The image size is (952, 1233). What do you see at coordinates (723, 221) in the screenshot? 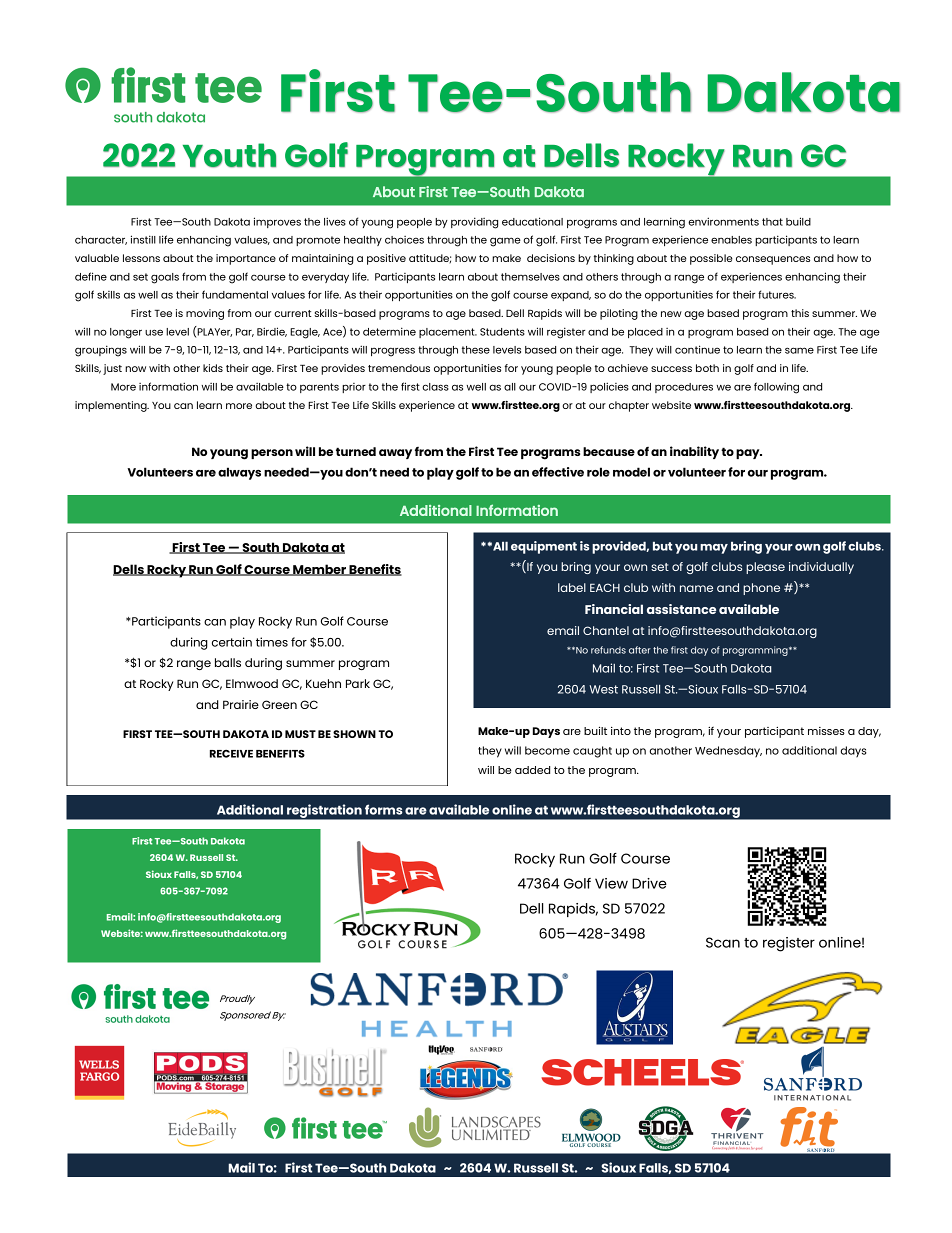
I see `environments` at bounding box center [723, 221].
